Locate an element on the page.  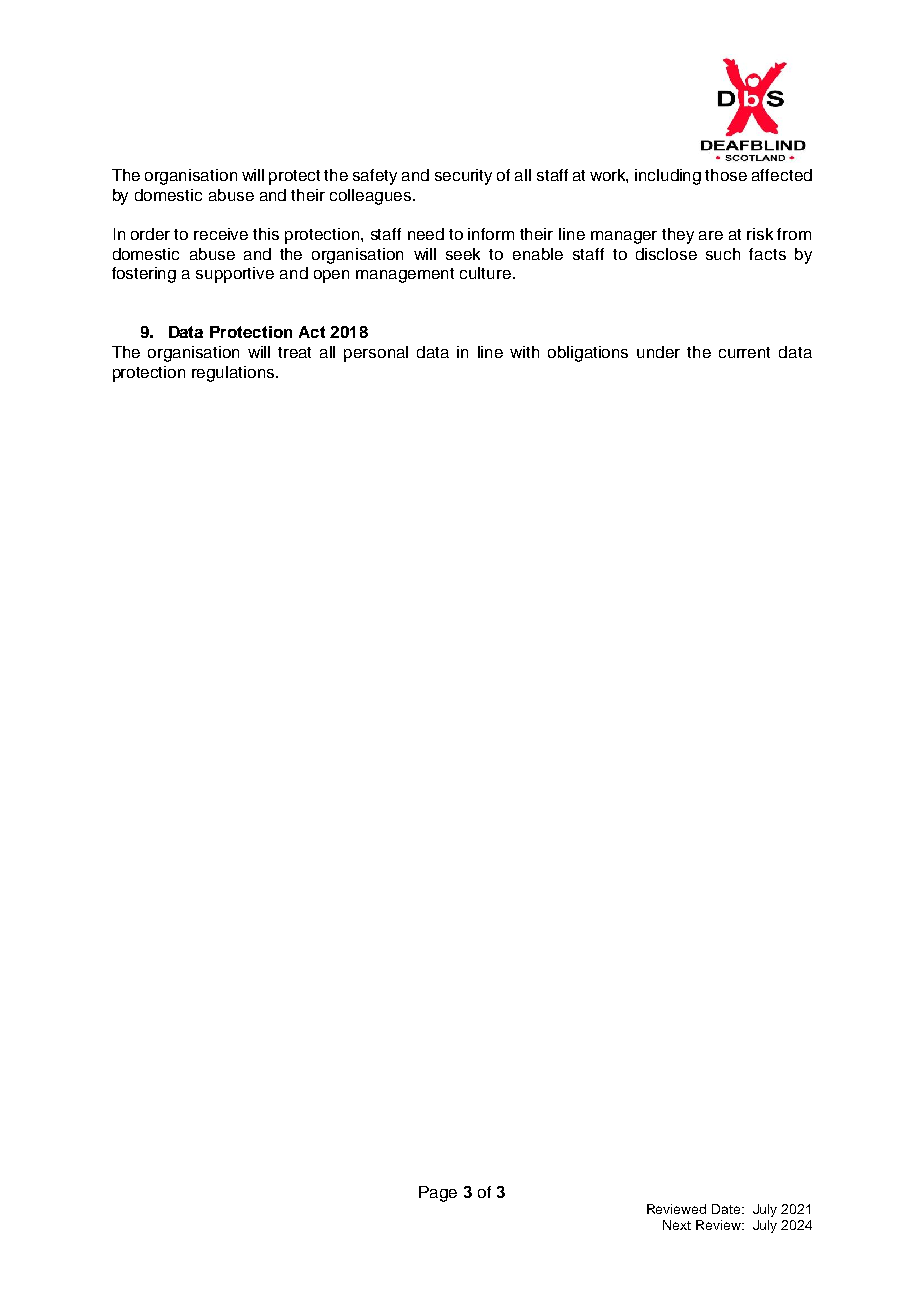
Next is located at coordinates (677, 1225).
